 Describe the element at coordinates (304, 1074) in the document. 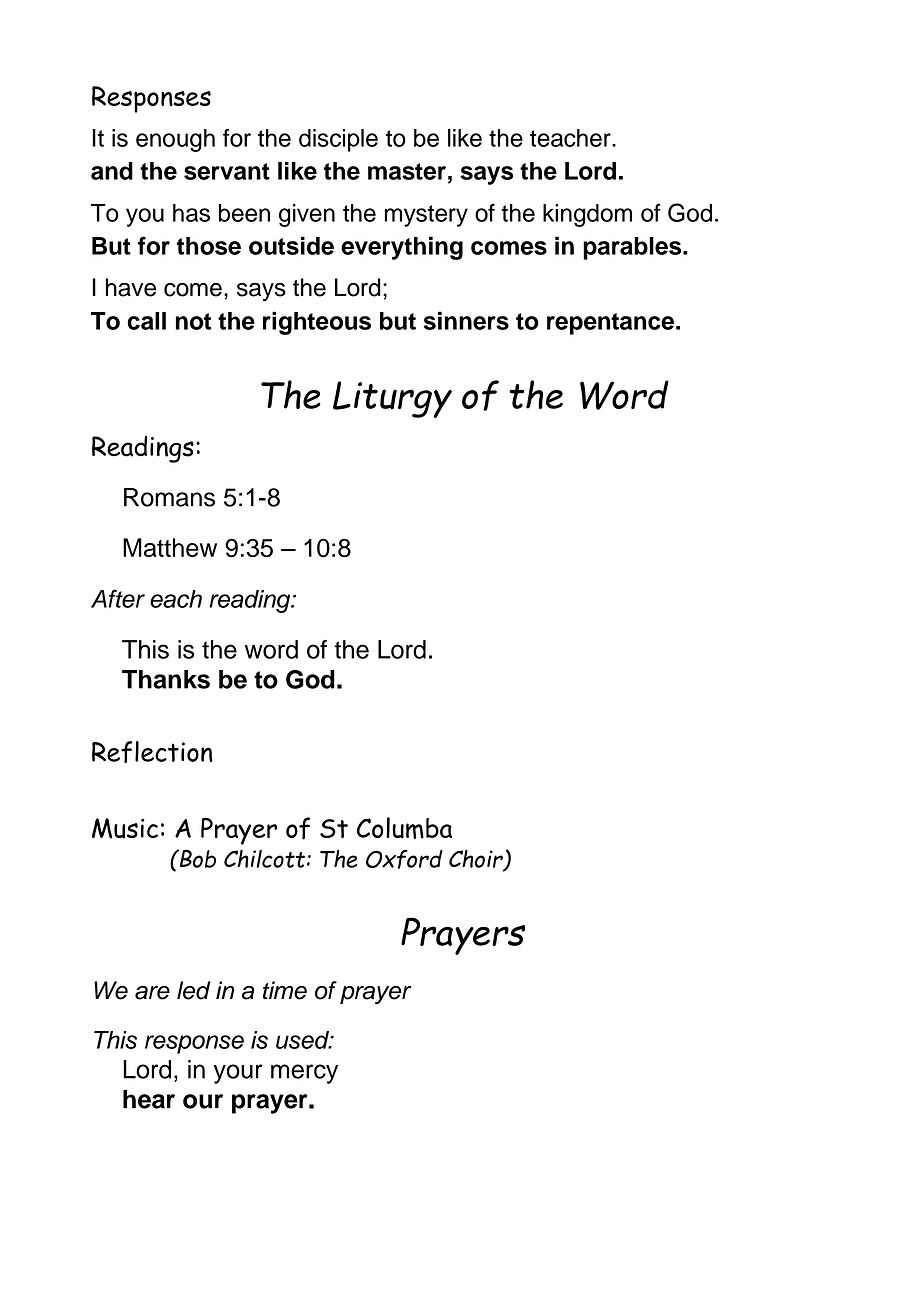

I see `mercy` at that location.
